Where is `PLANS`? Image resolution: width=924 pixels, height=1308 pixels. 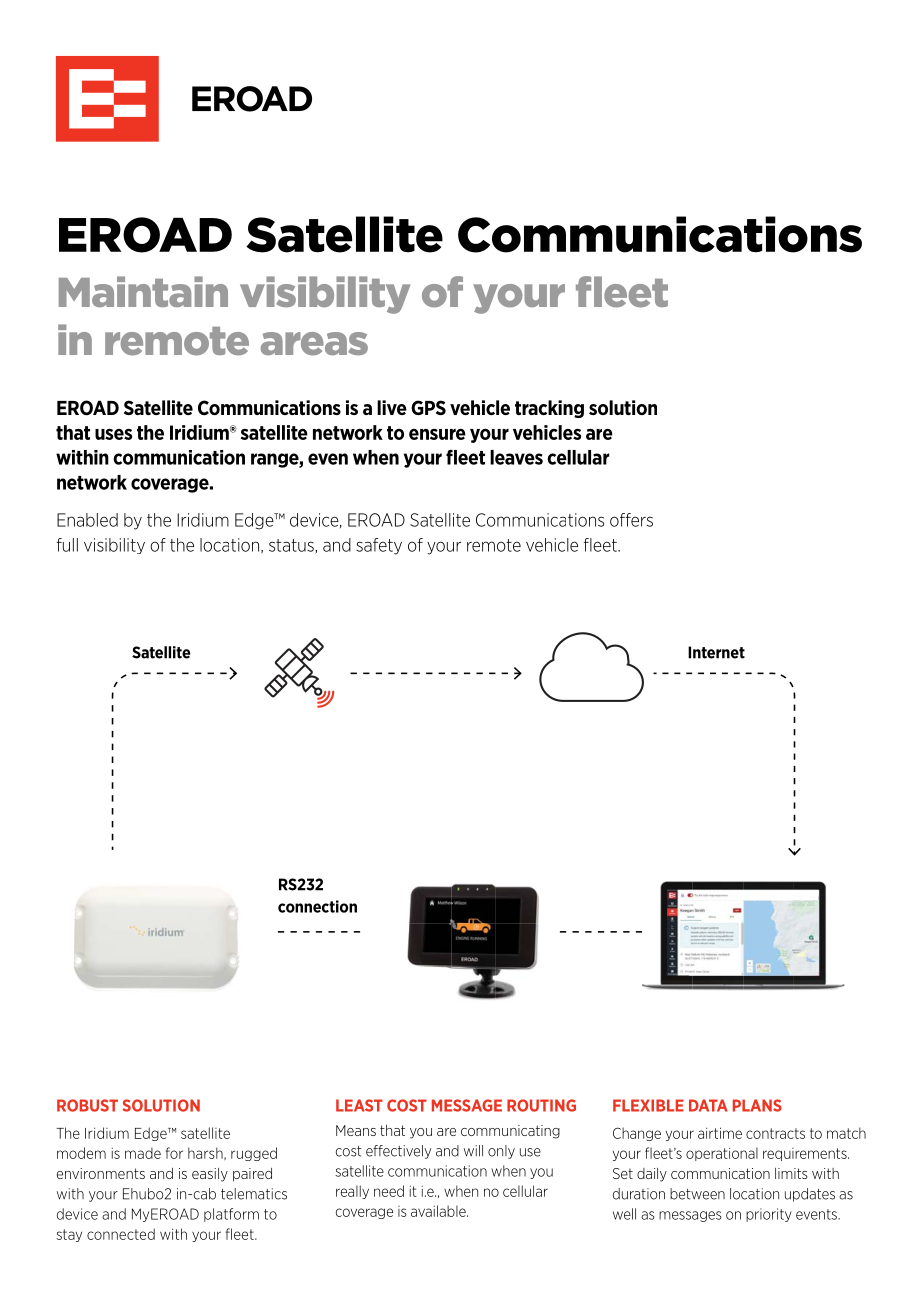 PLANS is located at coordinates (757, 1105).
